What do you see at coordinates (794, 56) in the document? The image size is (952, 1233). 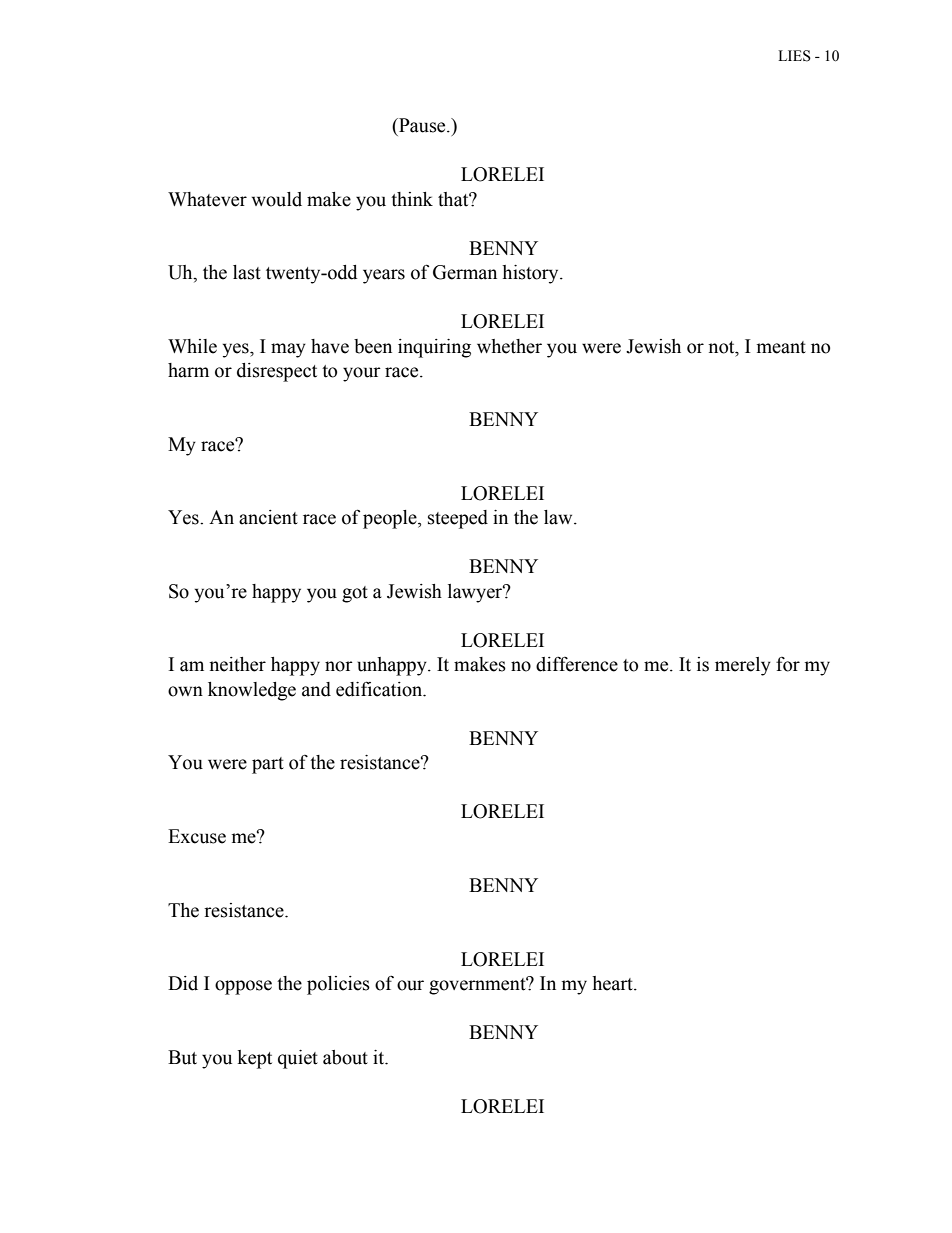 I see `LIES` at bounding box center [794, 56].
